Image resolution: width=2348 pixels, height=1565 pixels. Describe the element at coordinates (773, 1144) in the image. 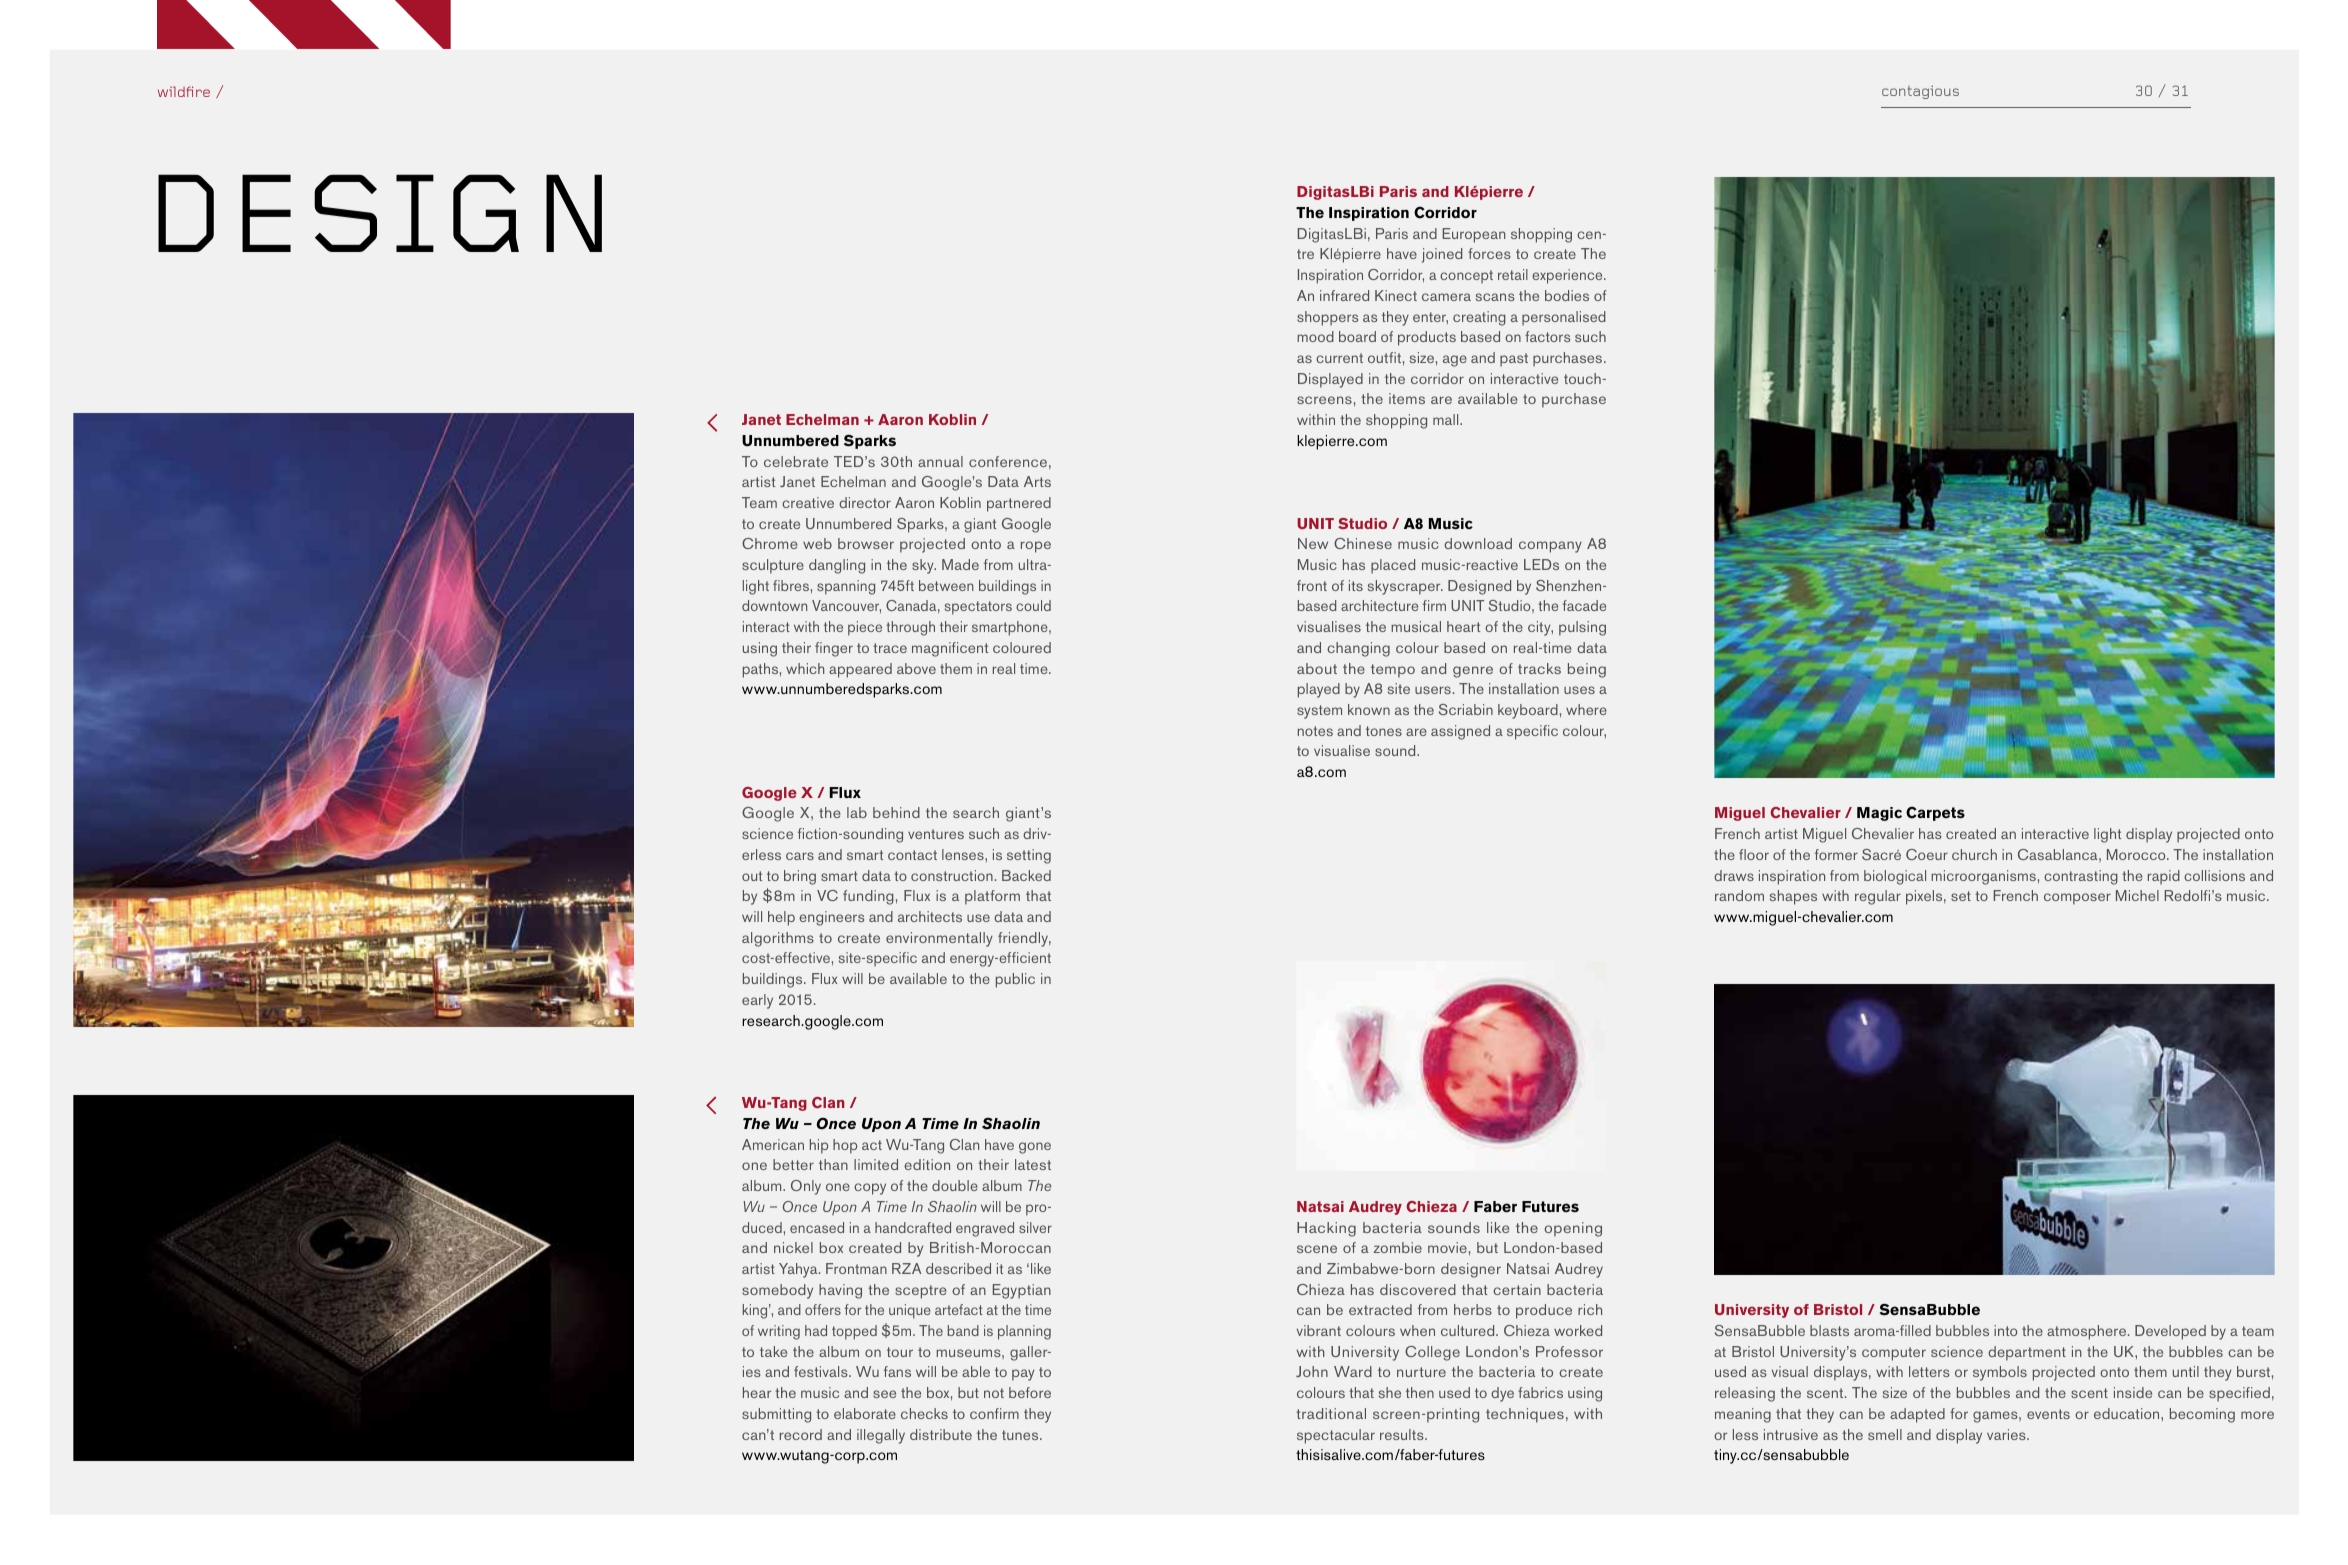

I see `American` at that location.
